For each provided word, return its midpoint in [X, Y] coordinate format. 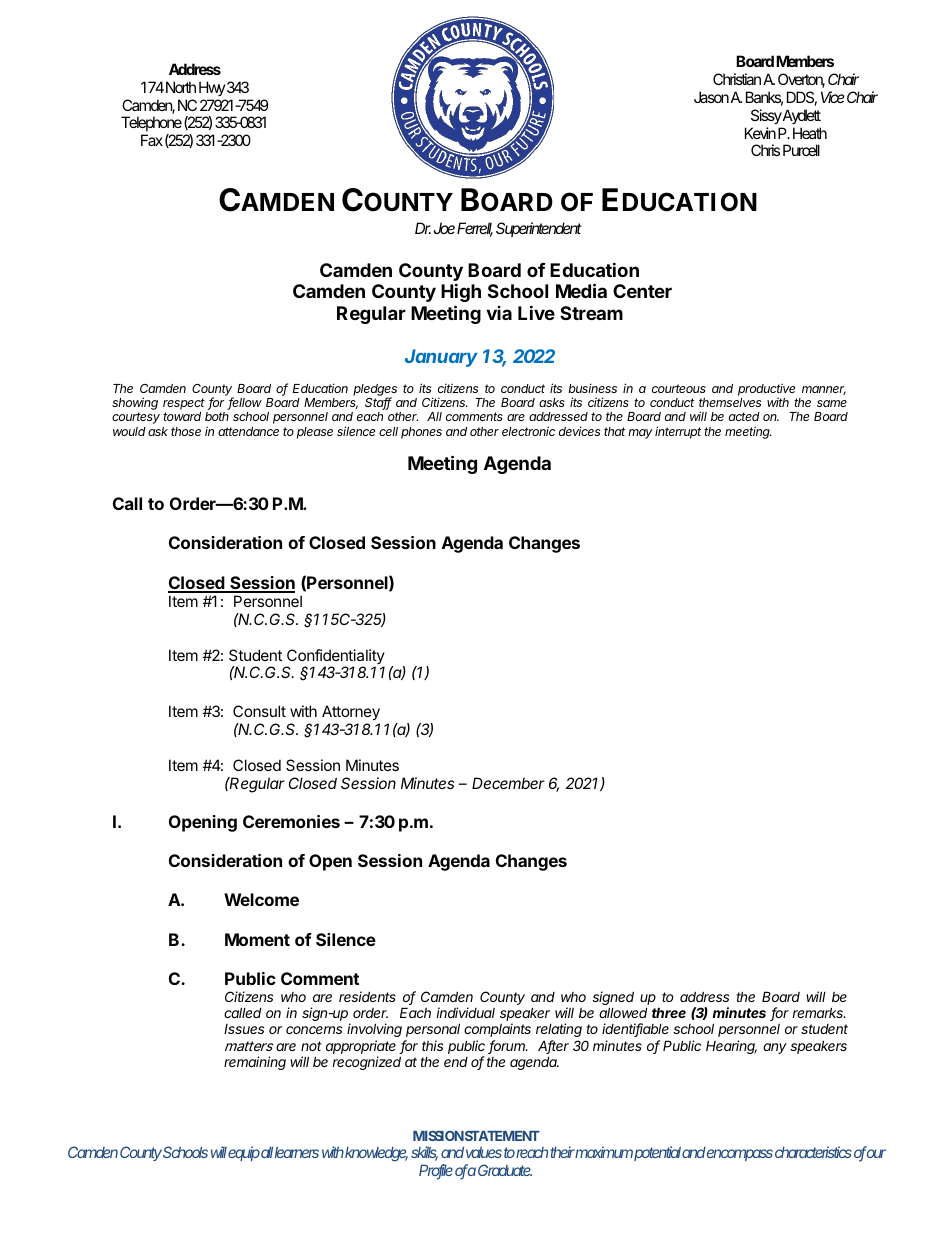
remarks [819, 1012]
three [669, 1012]
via [499, 313]
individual [465, 1012]
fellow [244, 403]
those [186, 431]
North [181, 87]
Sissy [766, 116]
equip [244, 1153]
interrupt [678, 432]
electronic [528, 431]
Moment [257, 939]
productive [766, 390]
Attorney [351, 712]
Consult [259, 711]
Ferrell [475, 229]
